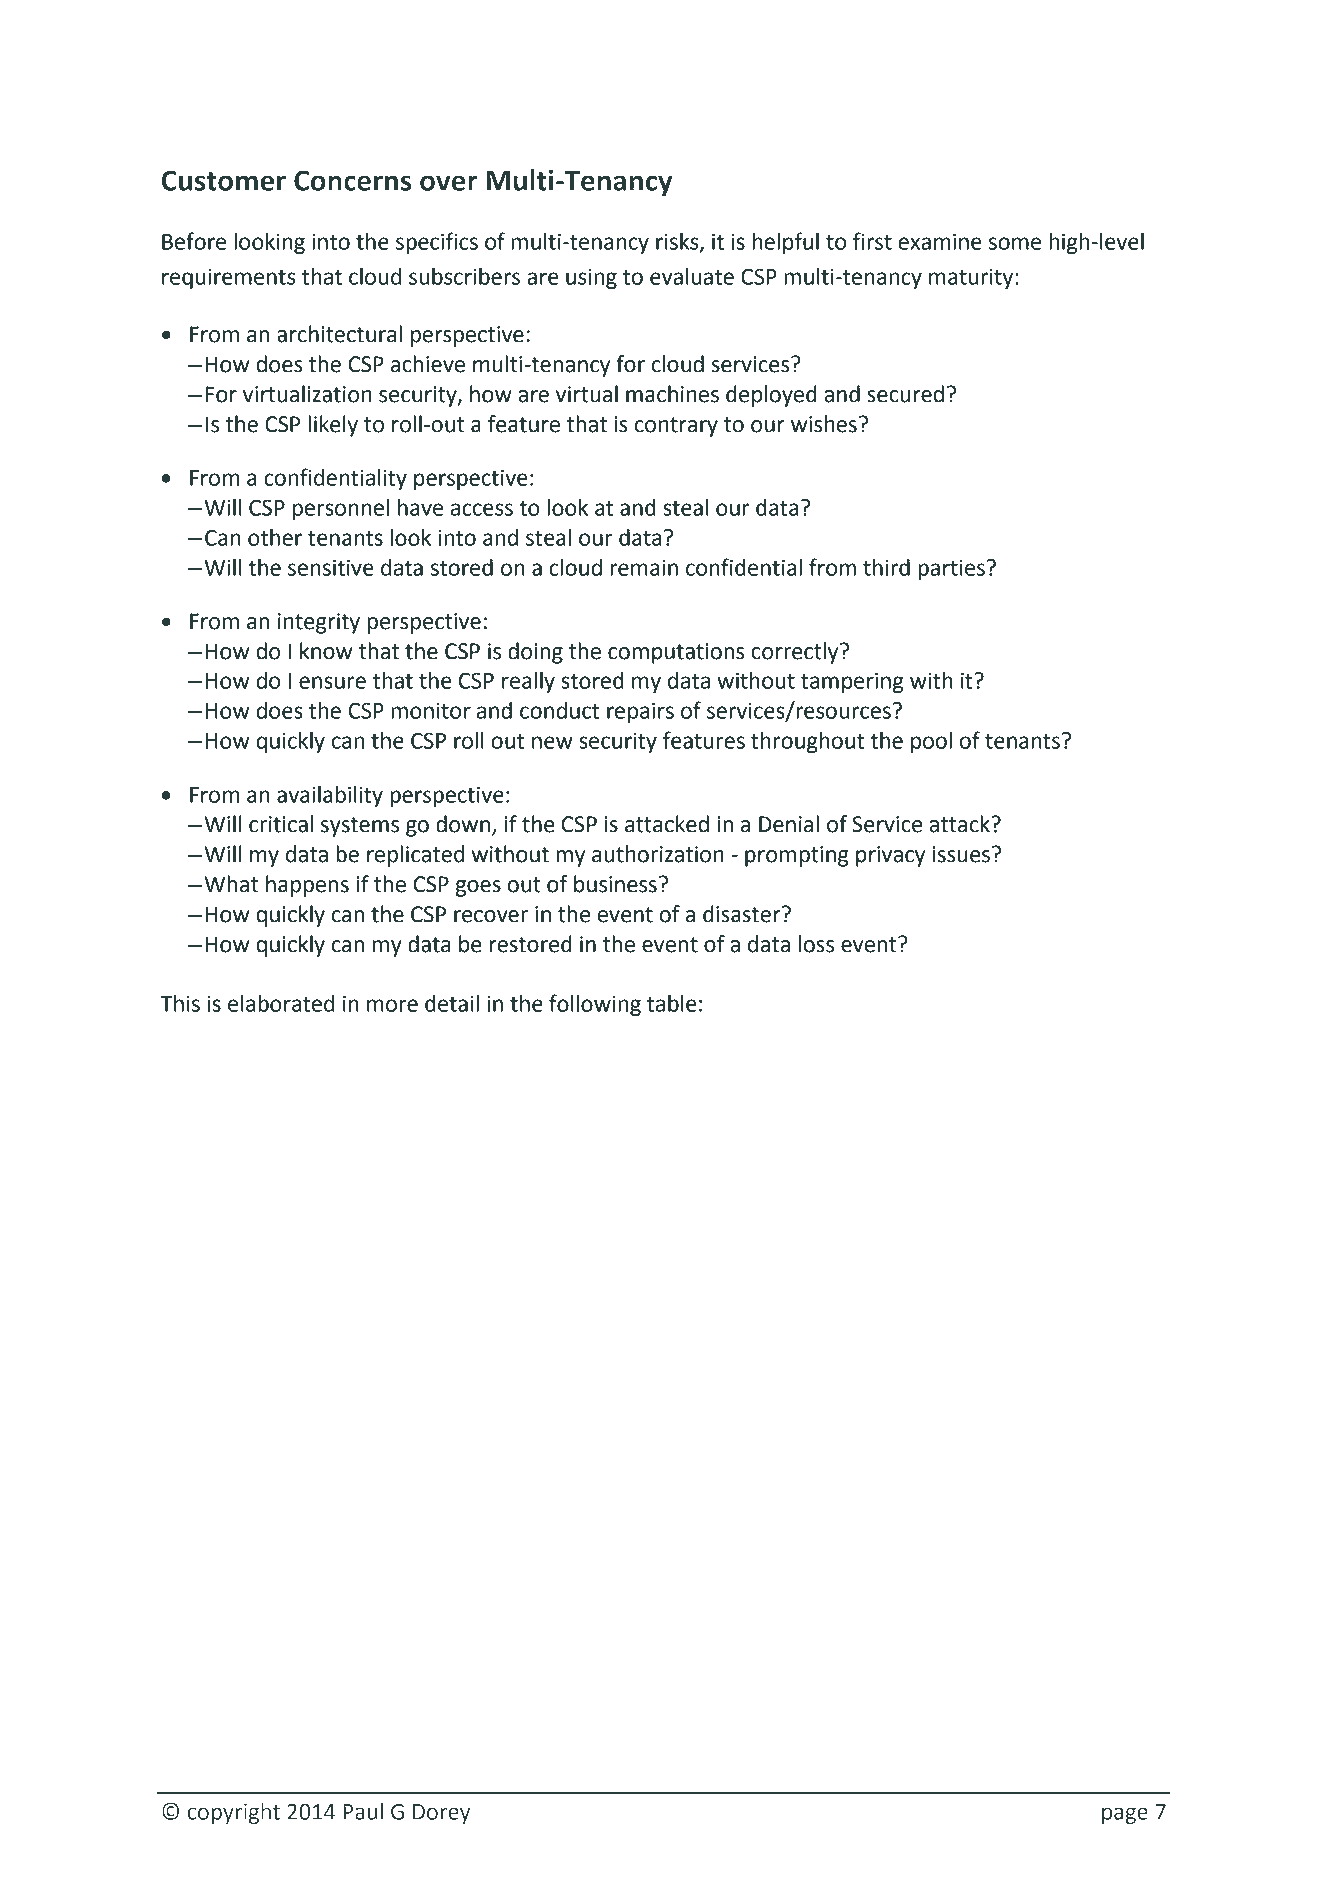  I want to click on some, so click(1015, 243).
